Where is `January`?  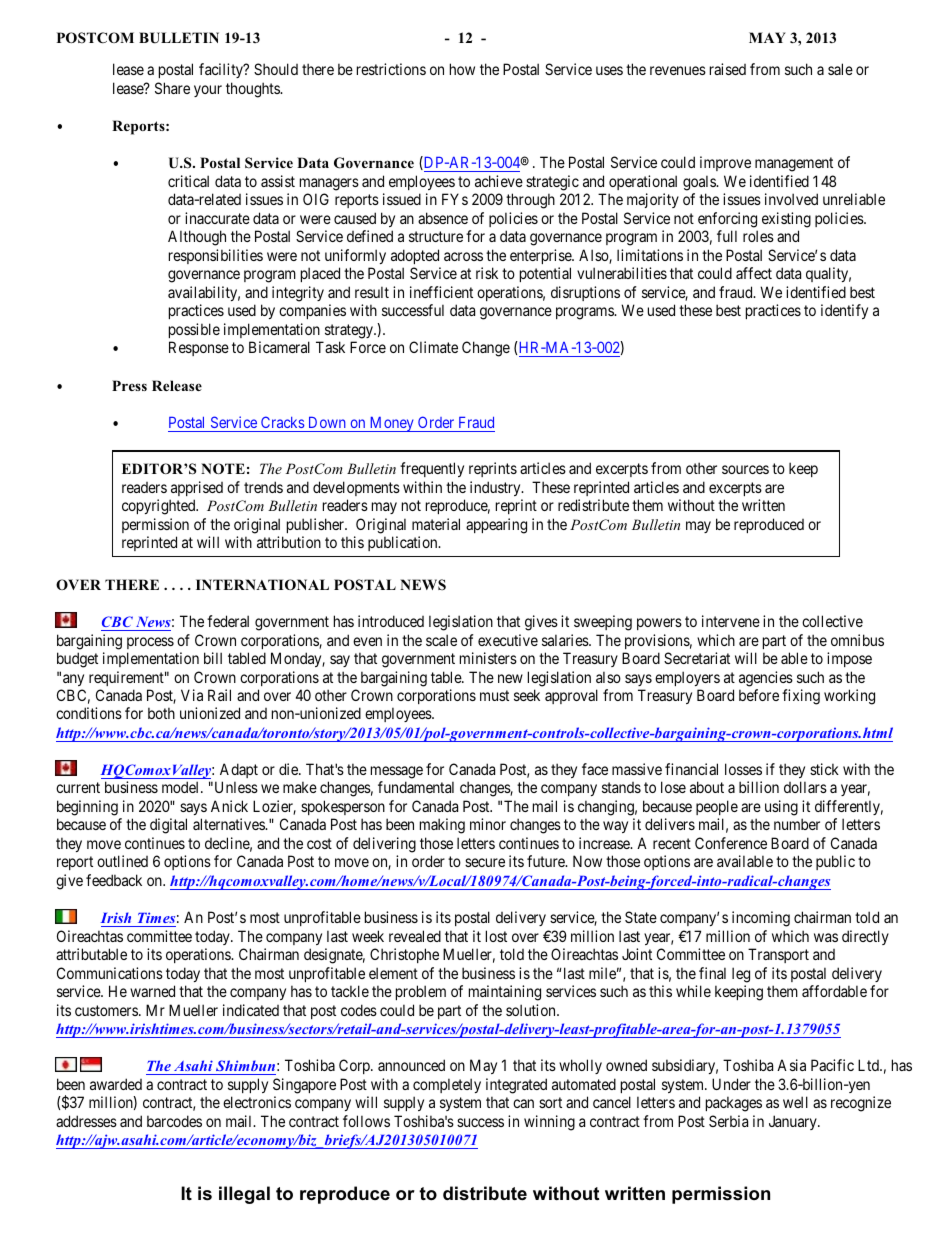 January is located at coordinates (794, 1122).
